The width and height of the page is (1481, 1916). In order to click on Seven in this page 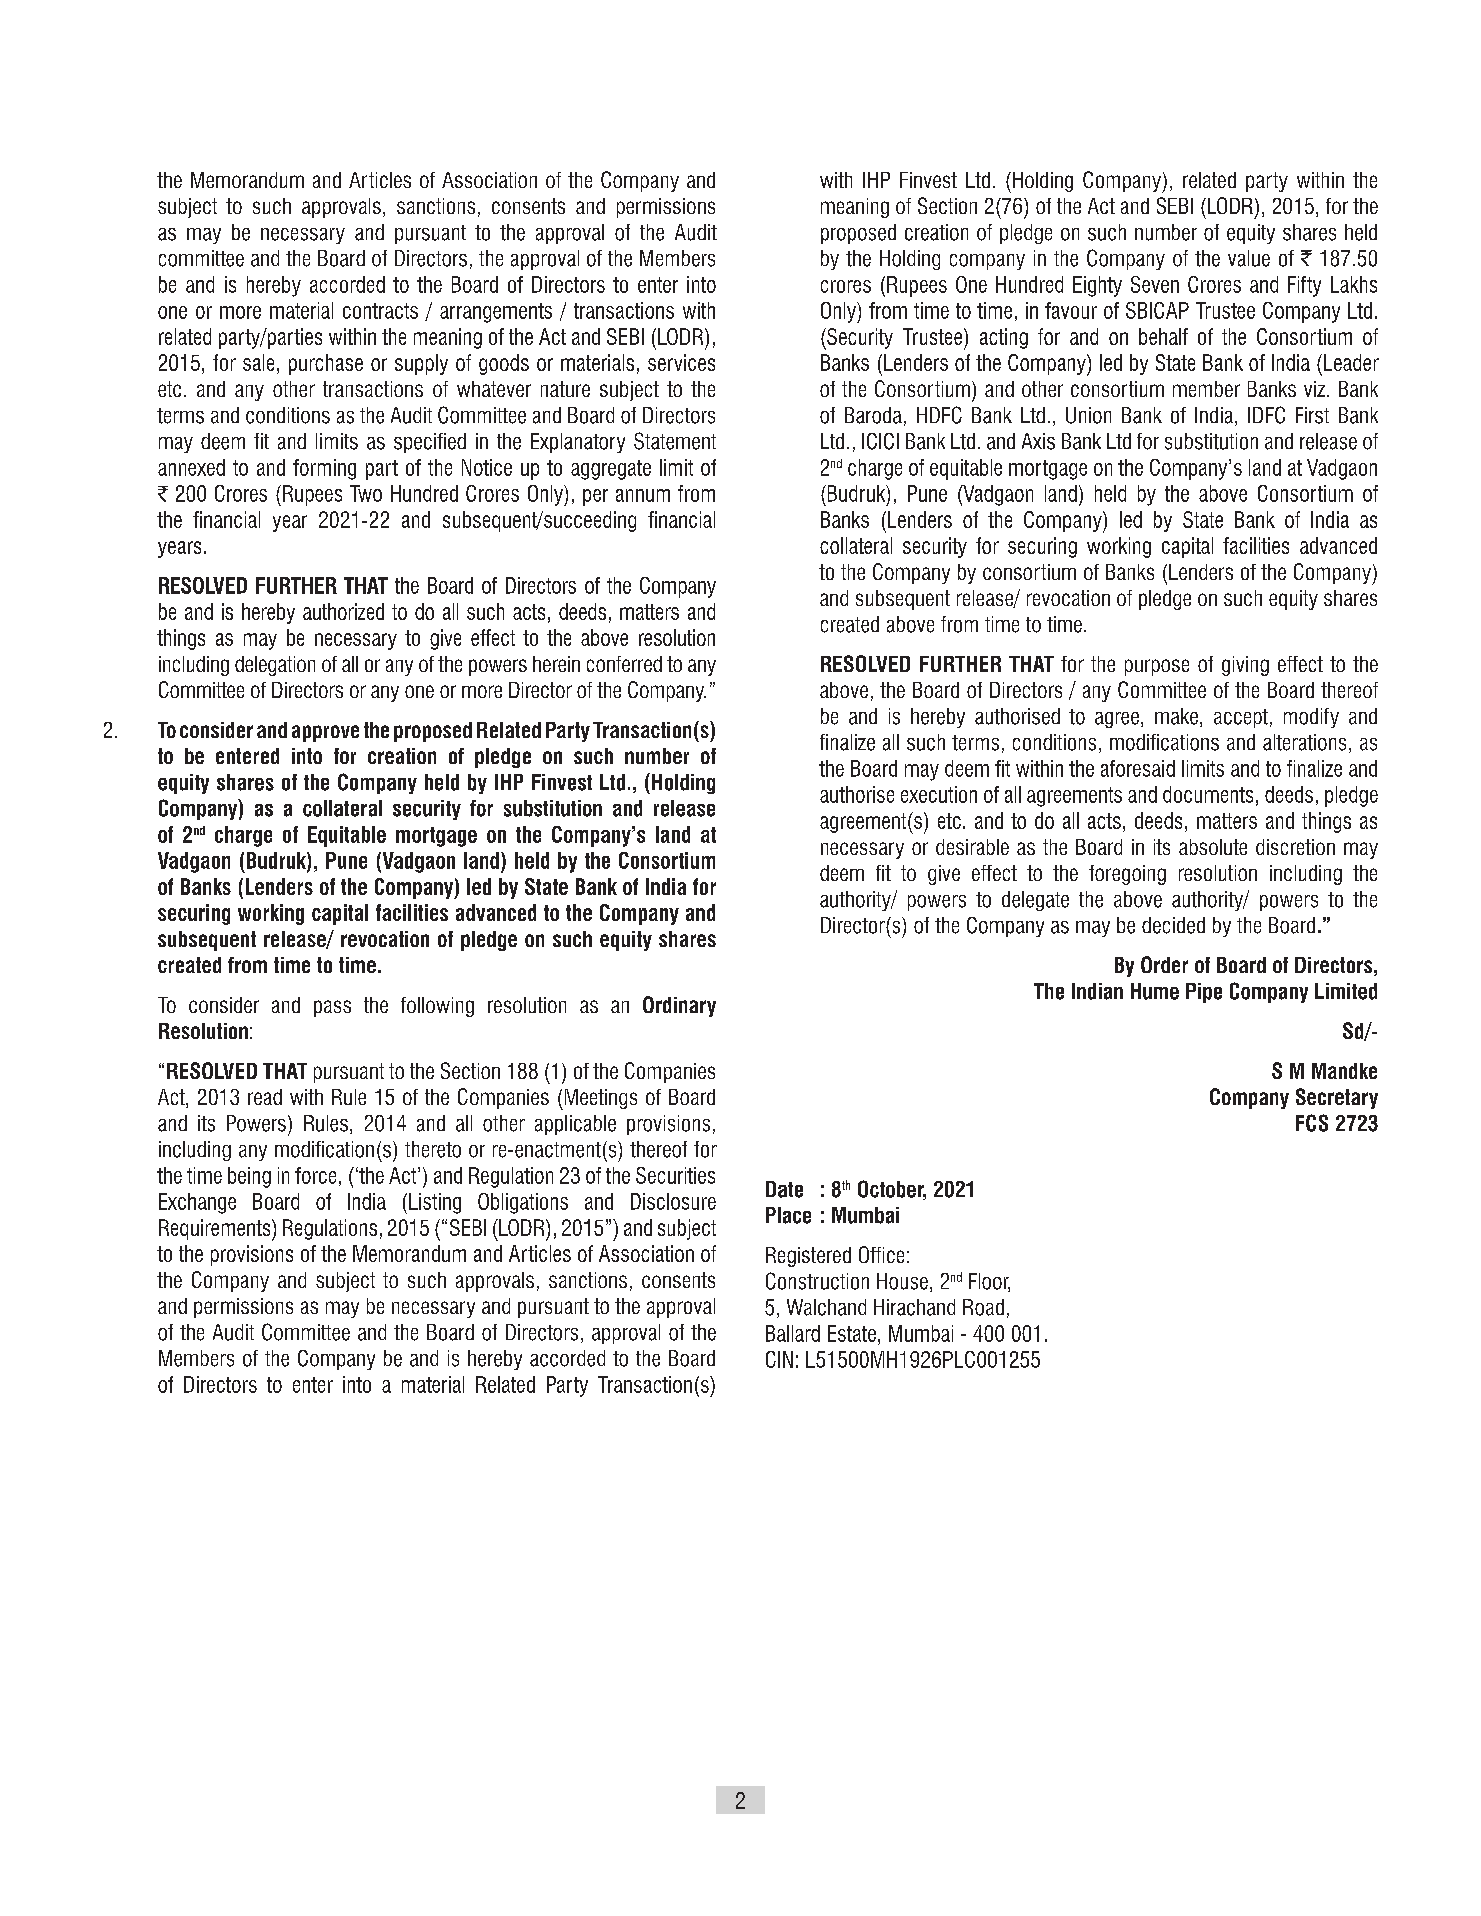, I will do `click(1155, 284)`.
